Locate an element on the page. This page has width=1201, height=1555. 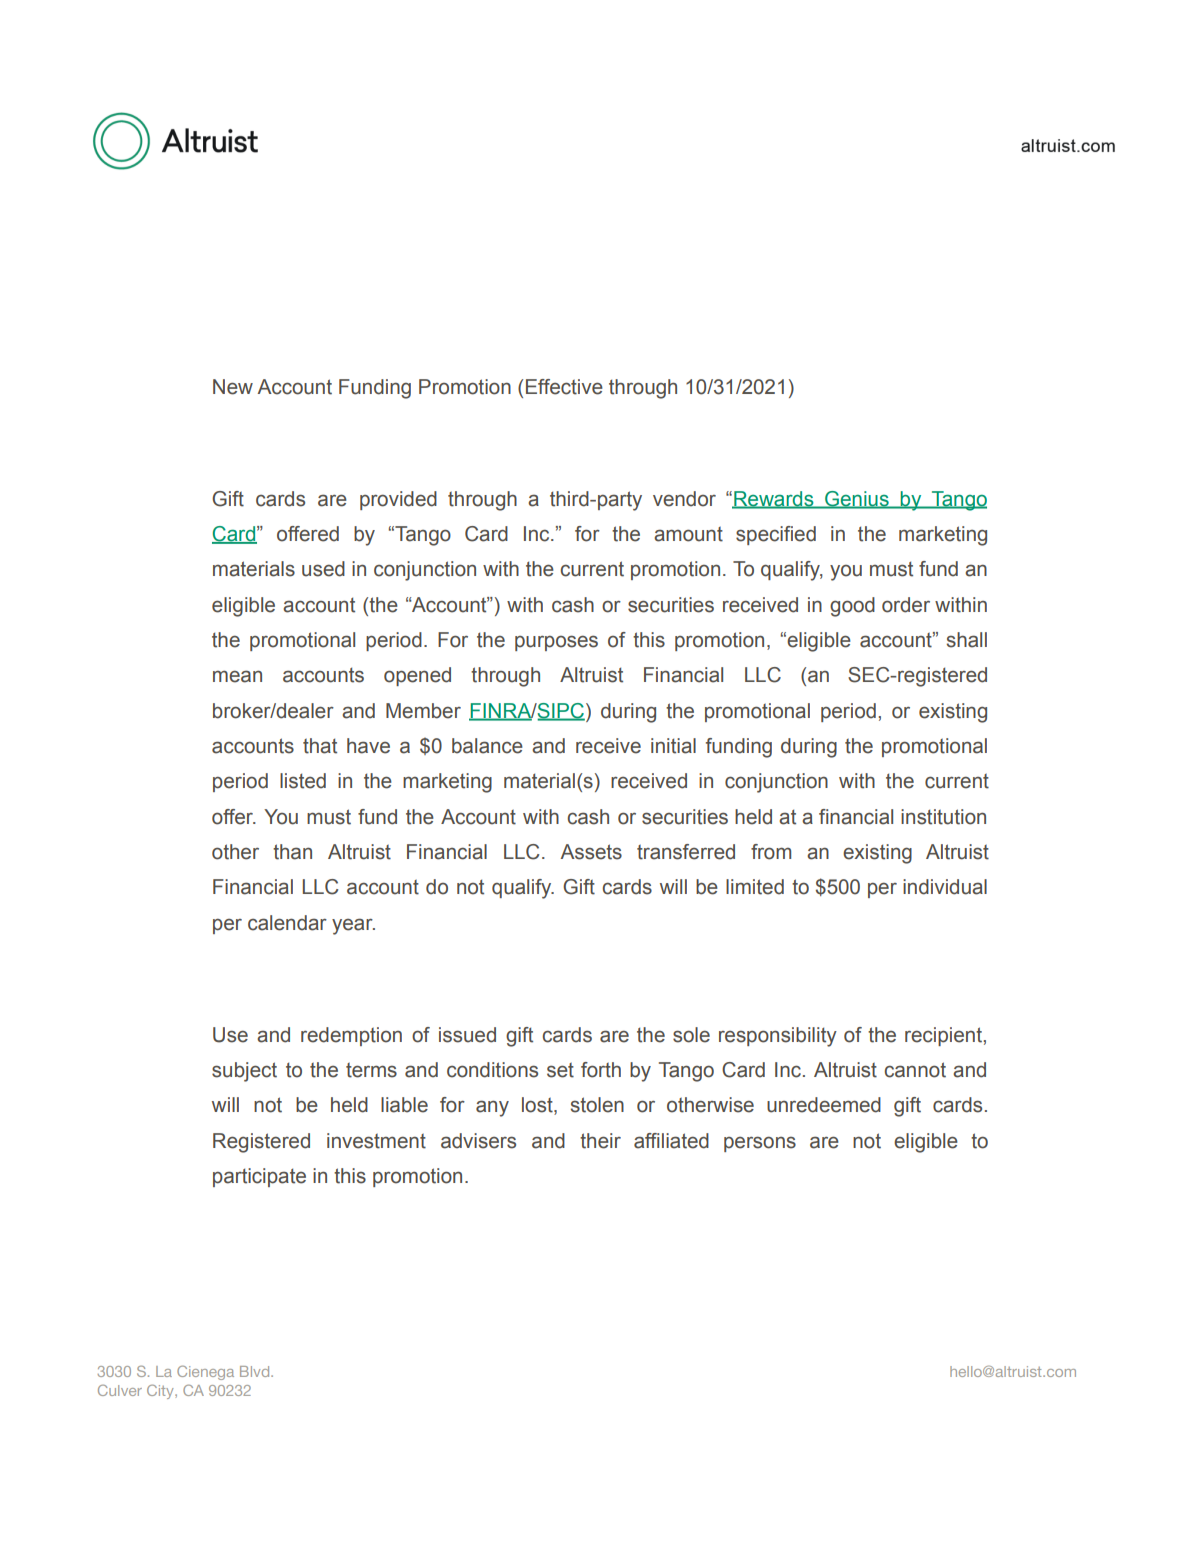
Genius is located at coordinates (857, 499).
